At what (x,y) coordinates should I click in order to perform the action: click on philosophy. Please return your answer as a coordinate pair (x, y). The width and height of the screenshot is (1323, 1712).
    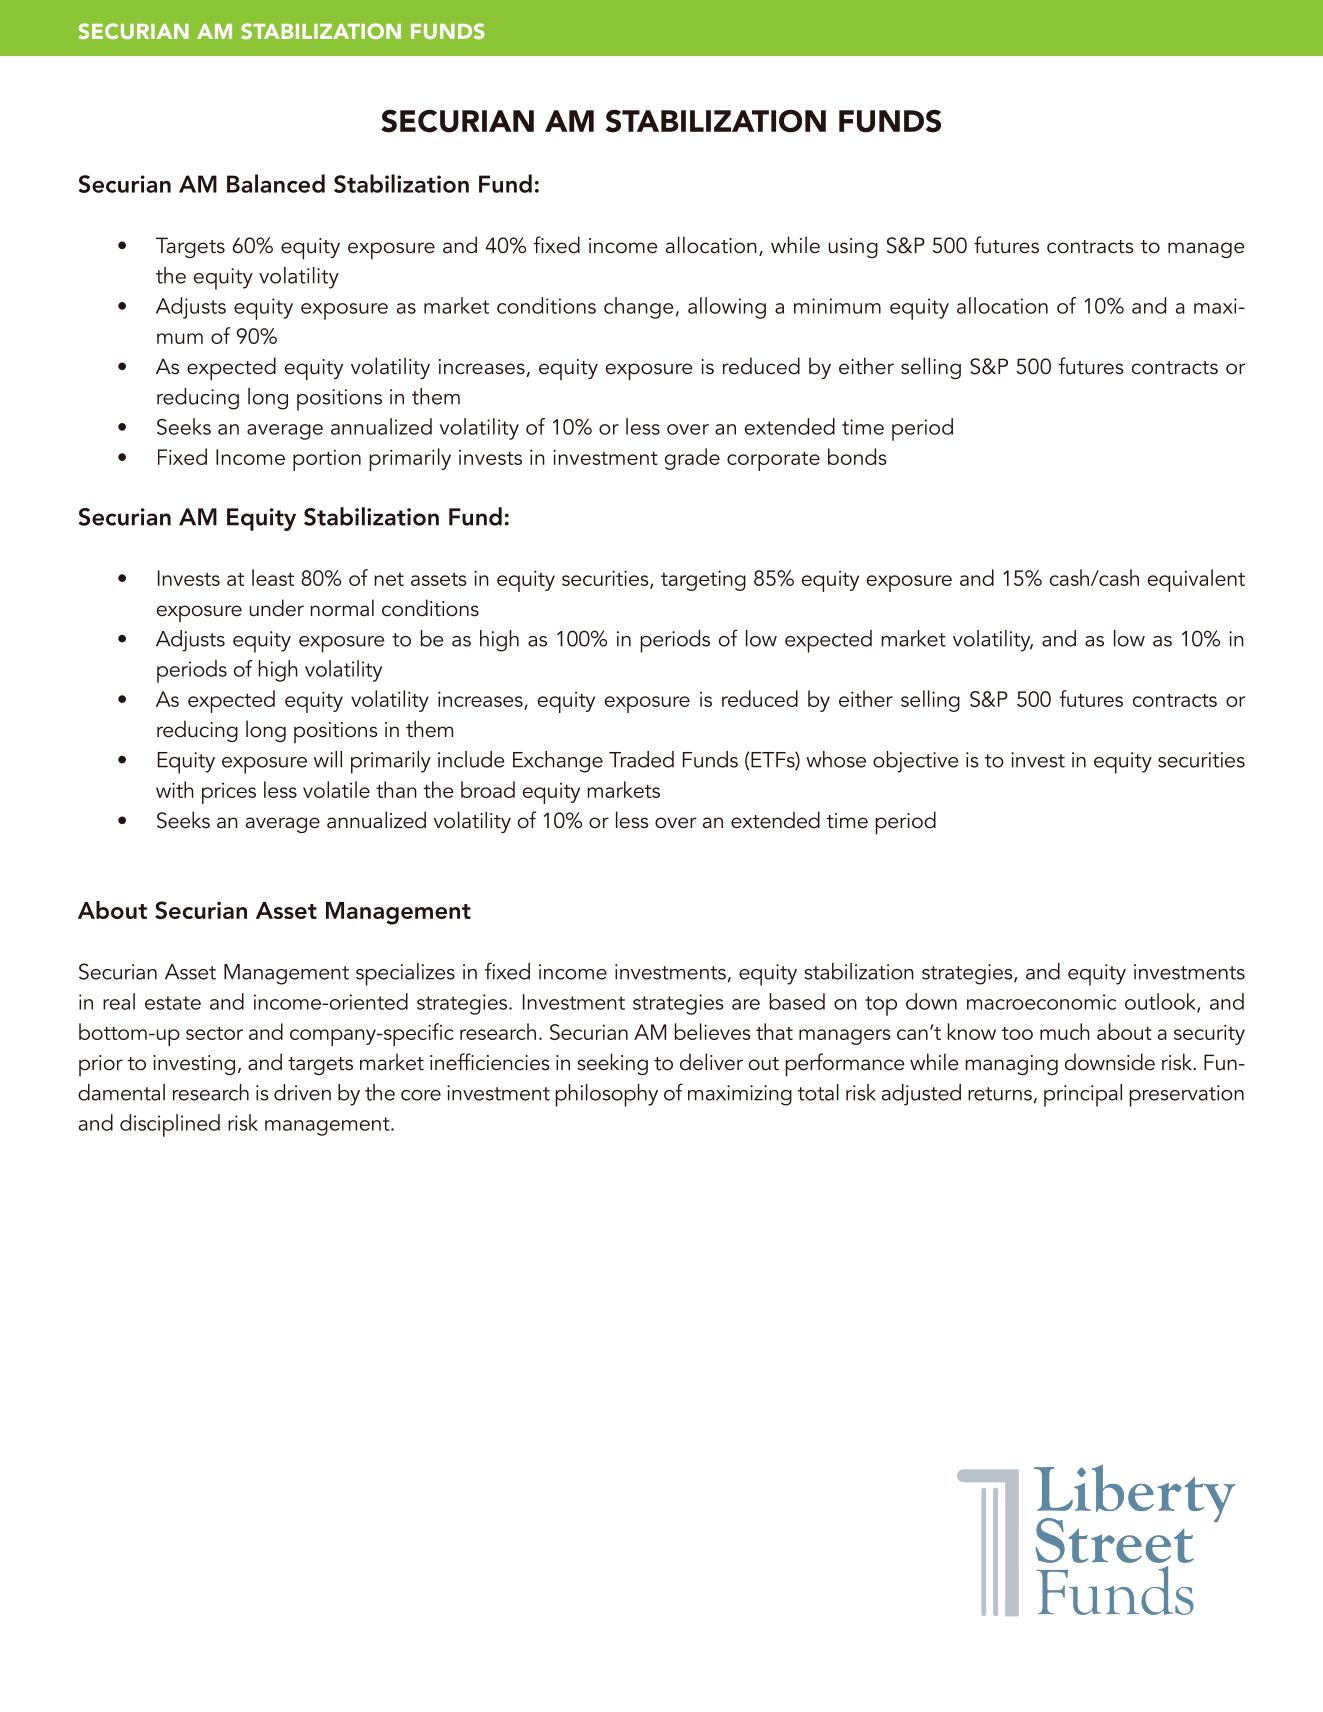
    Looking at the image, I should click on (607, 1095).
